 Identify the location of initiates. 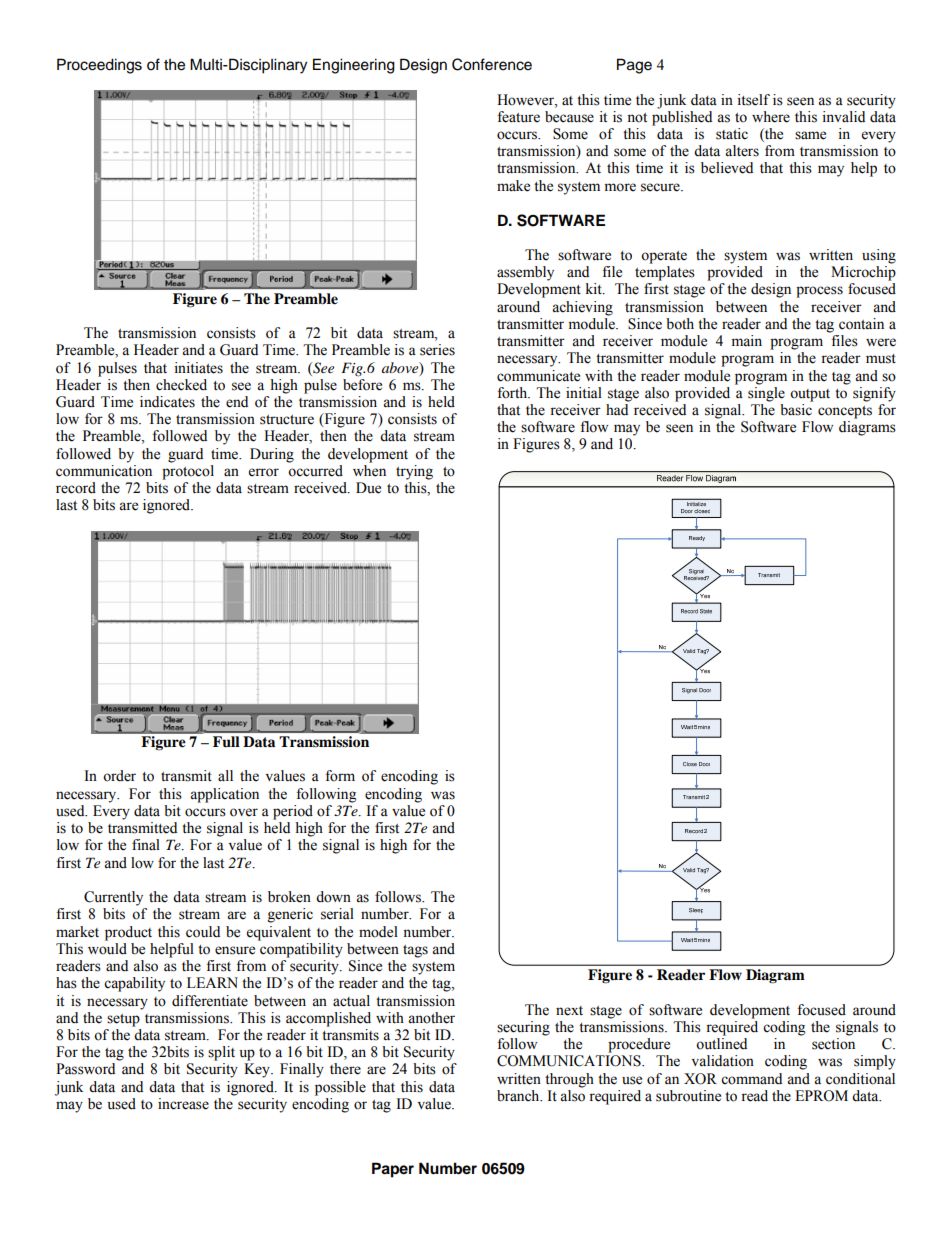
(199, 368).
